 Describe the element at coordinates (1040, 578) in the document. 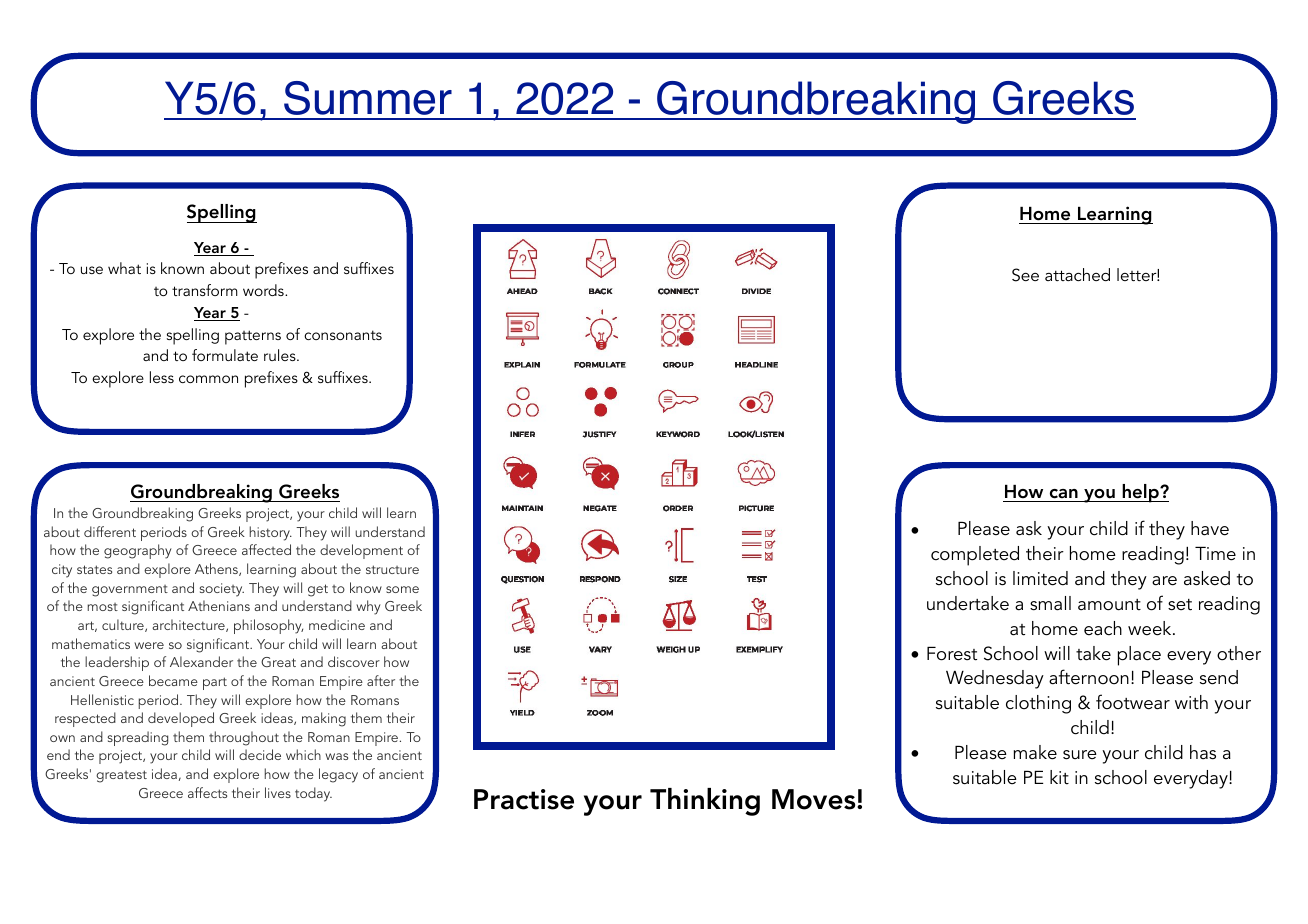

I see `limited` at that location.
